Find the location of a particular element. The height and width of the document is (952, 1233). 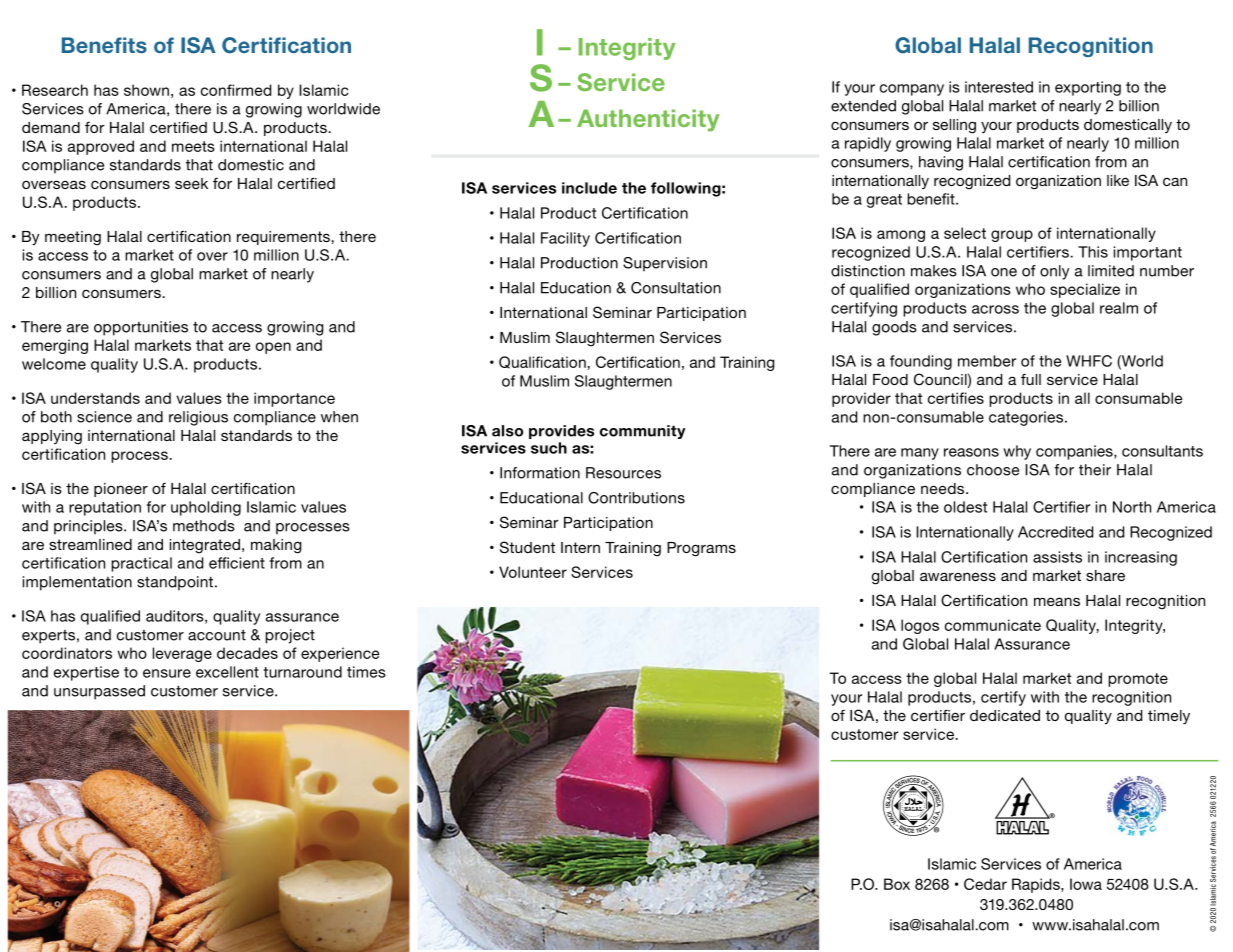

choose is located at coordinates (993, 470).
